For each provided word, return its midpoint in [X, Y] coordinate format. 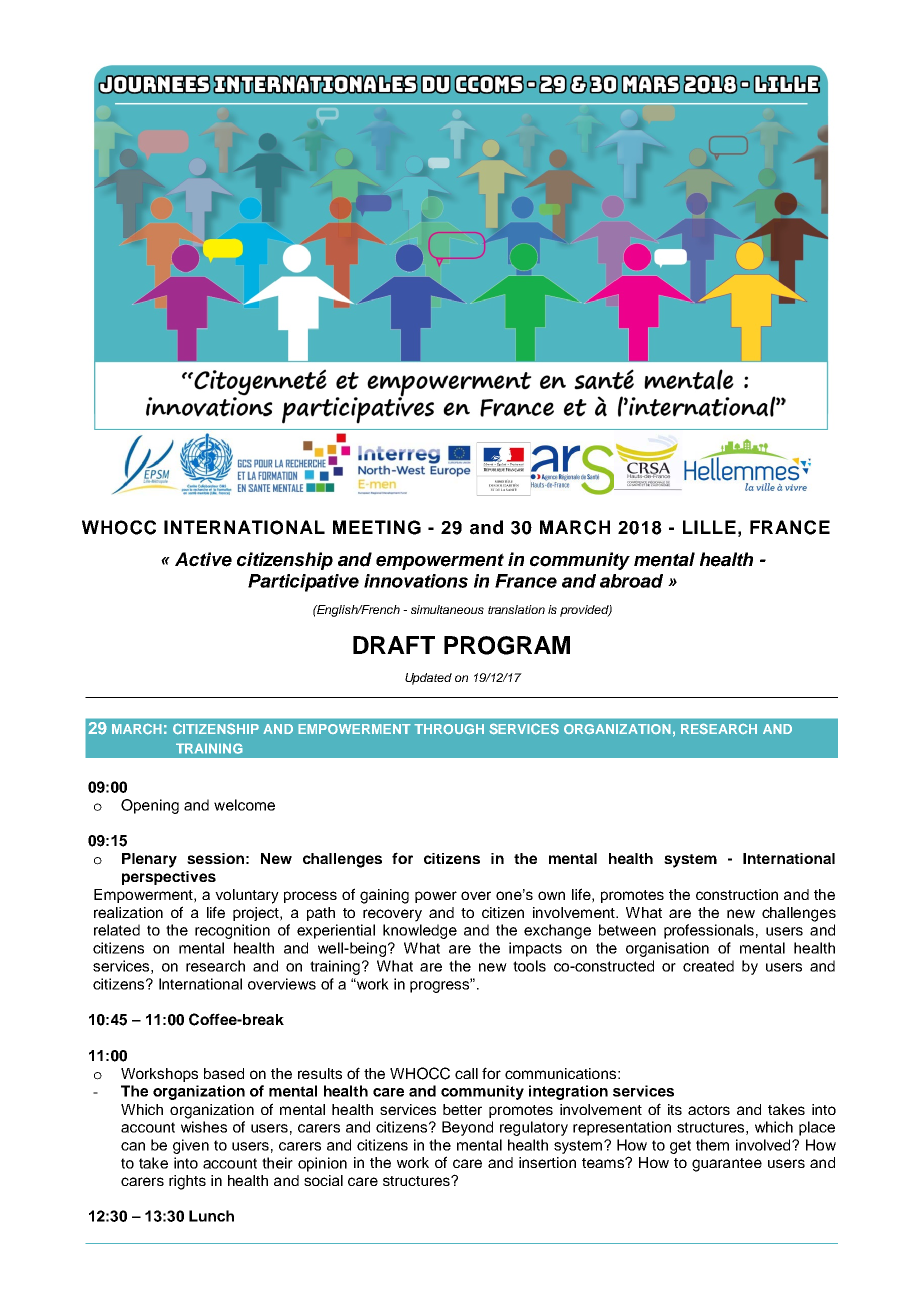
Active [203, 559]
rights [187, 1182]
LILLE [709, 527]
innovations [416, 581]
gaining [384, 896]
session [215, 858]
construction [737, 894]
